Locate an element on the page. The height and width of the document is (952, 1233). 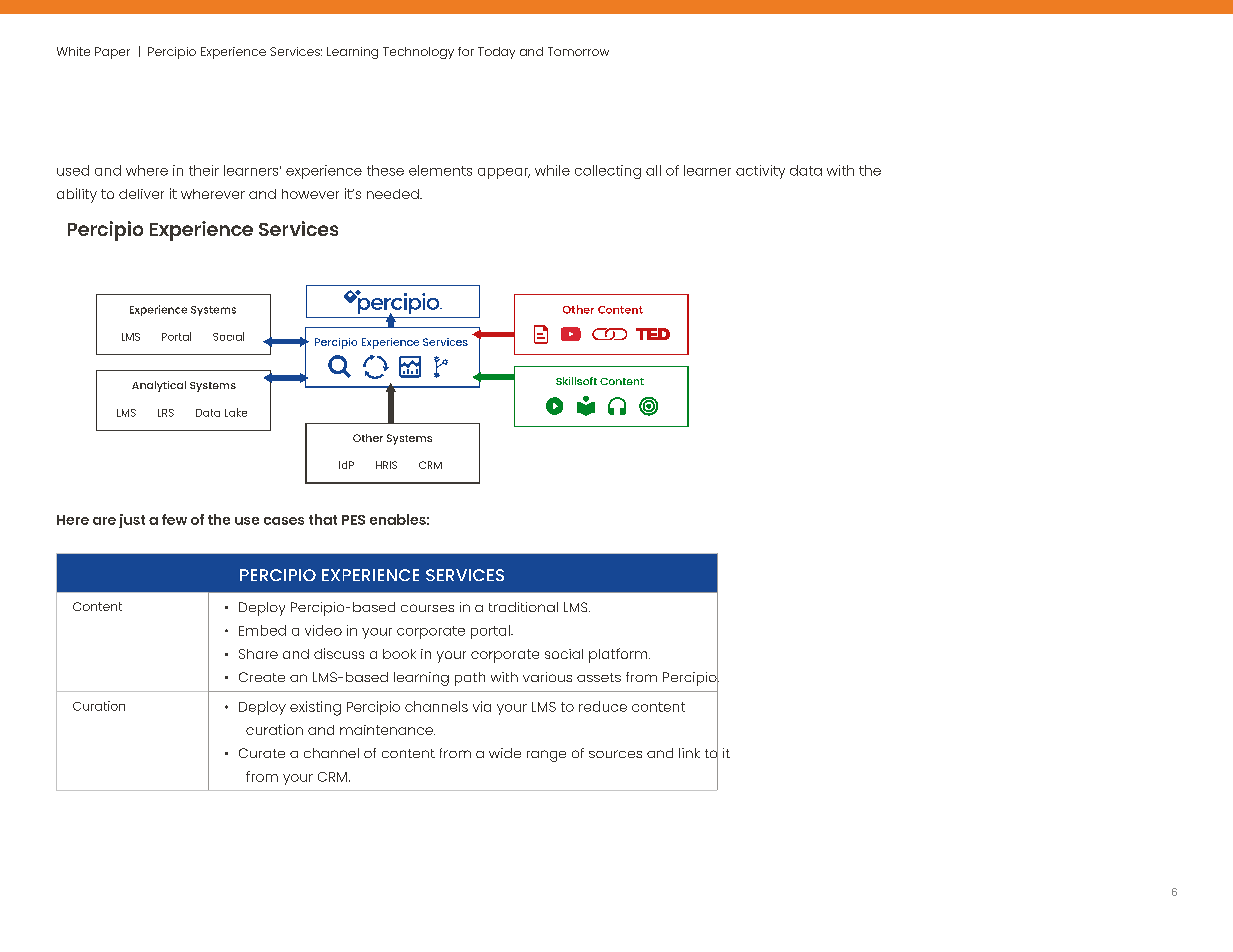
Lake is located at coordinates (236, 412).
